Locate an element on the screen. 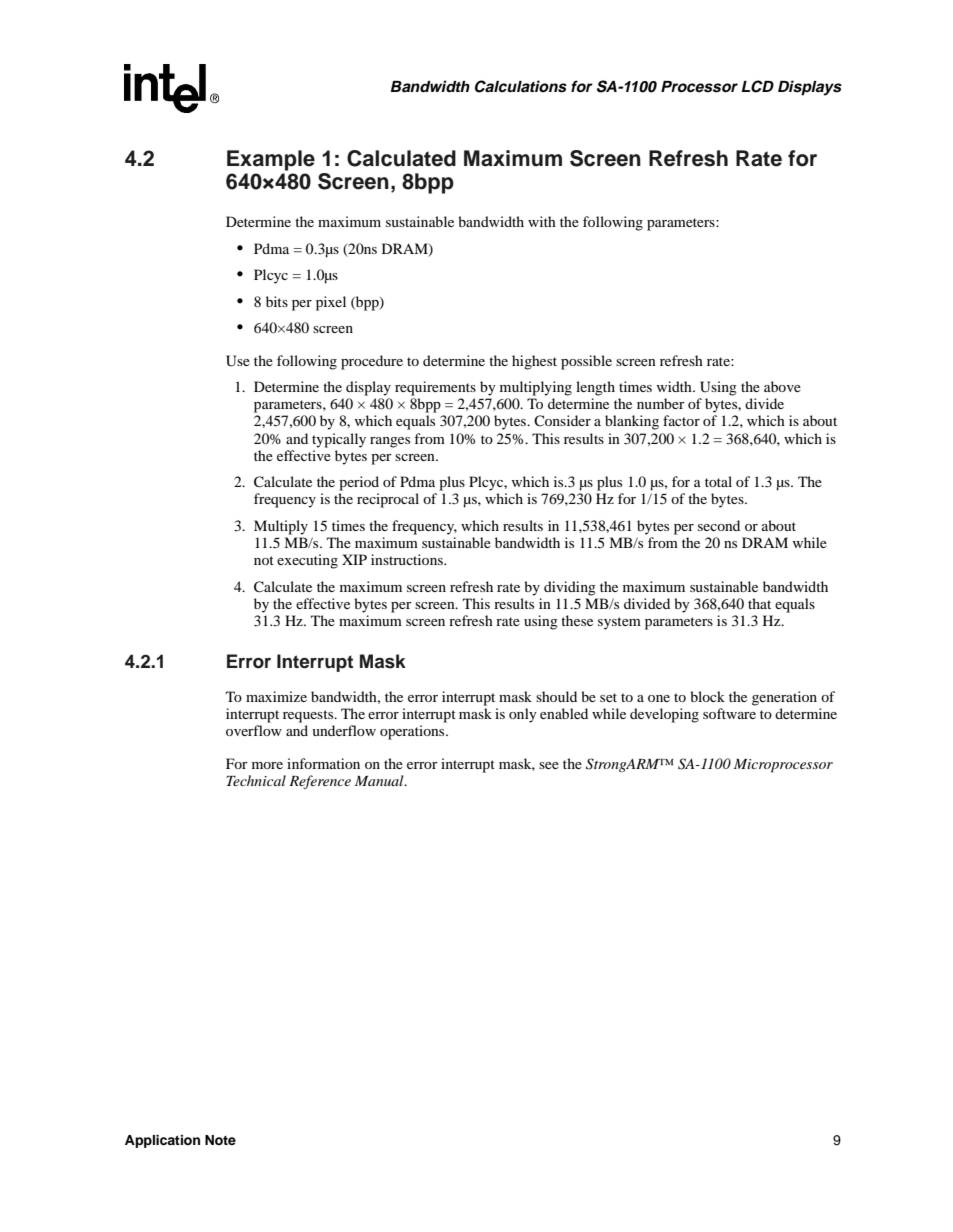 Image resolution: width=953 pixels, height=1232 pixels. software is located at coordinates (729, 713).
